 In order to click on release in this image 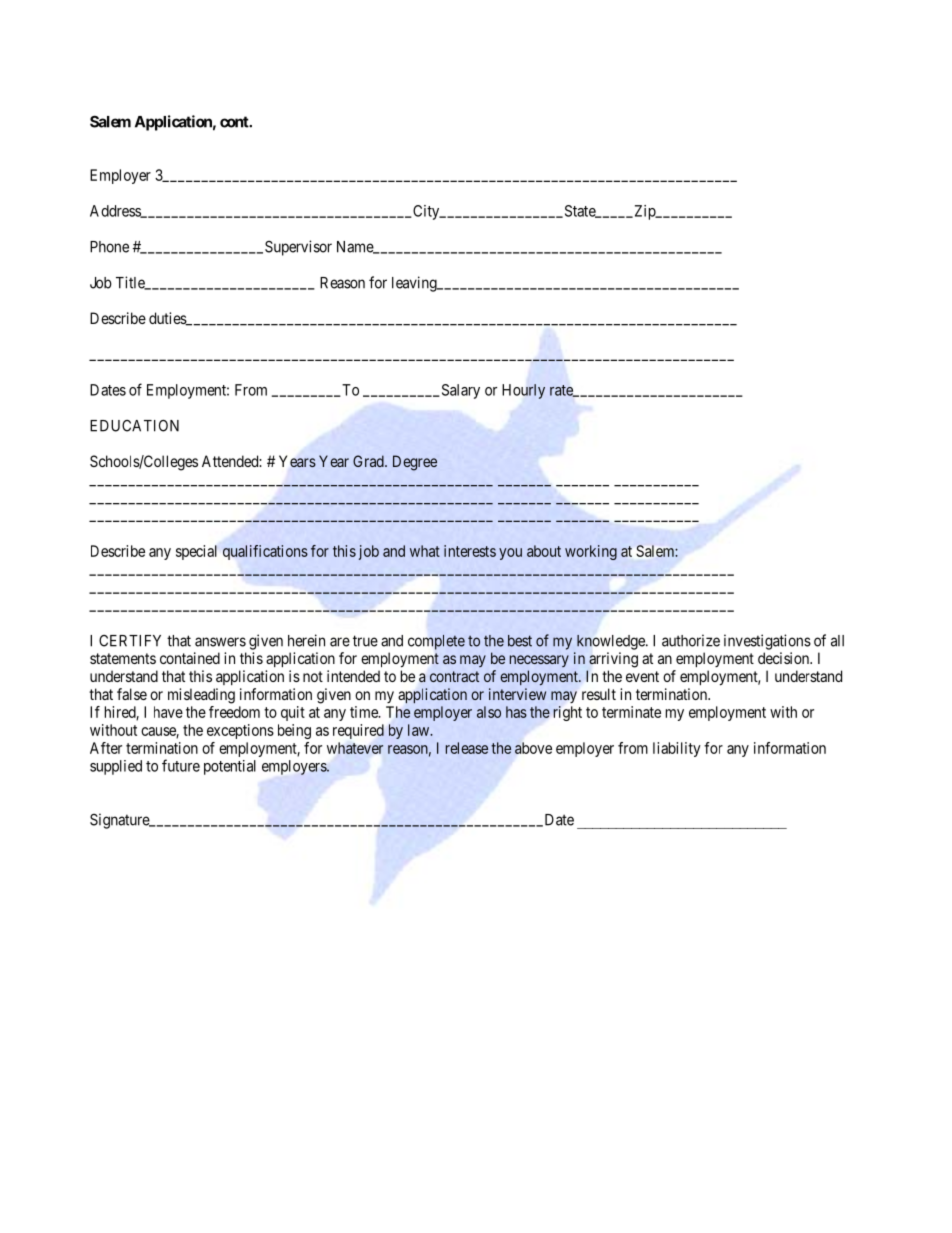, I will do `click(467, 748)`.
